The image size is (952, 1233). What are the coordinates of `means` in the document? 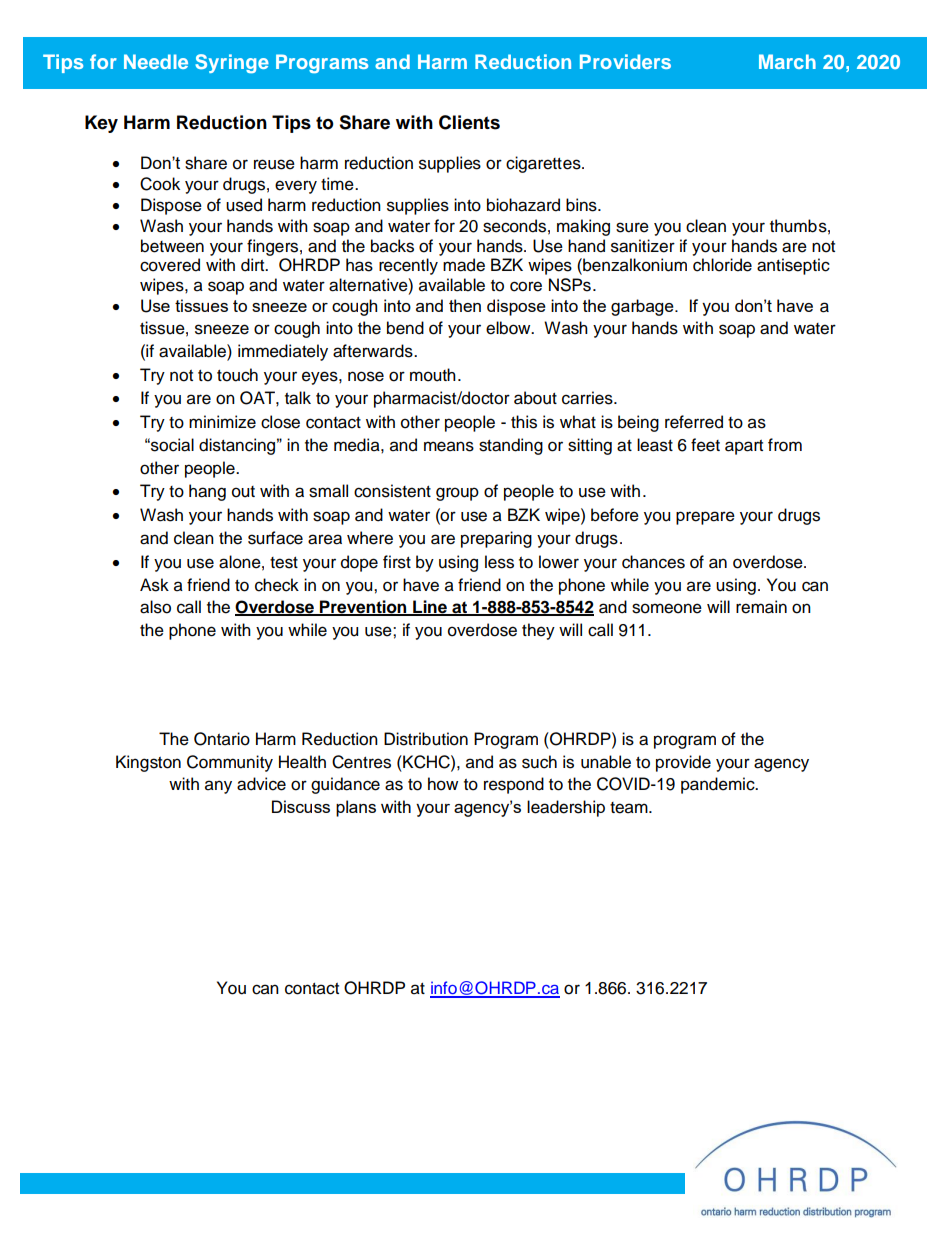 It's located at (449, 446).
